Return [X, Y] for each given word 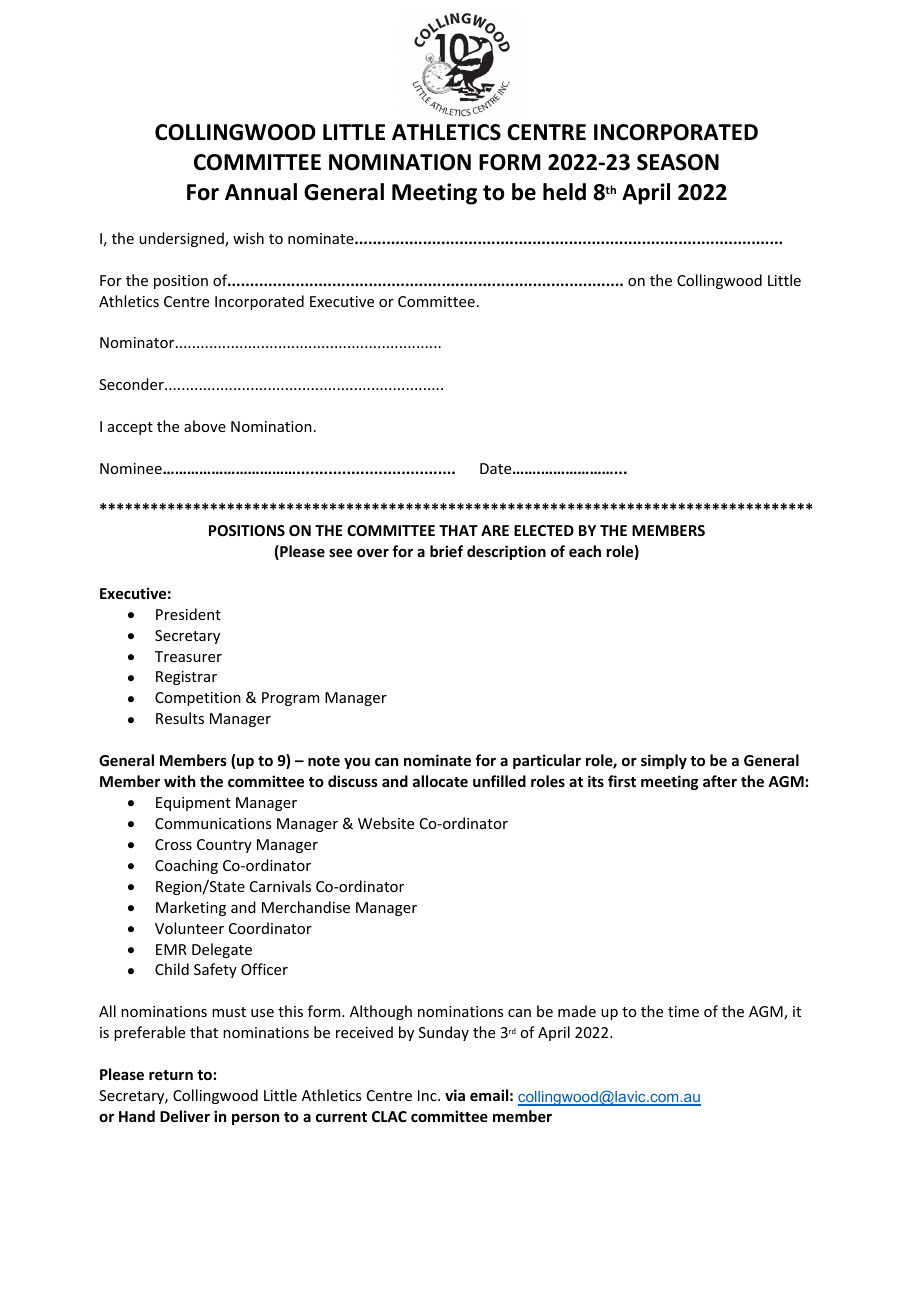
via [455, 1095]
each [585, 551]
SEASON [678, 162]
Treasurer [188, 656]
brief [446, 551]
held [564, 192]
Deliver [185, 1116]
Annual [261, 192]
